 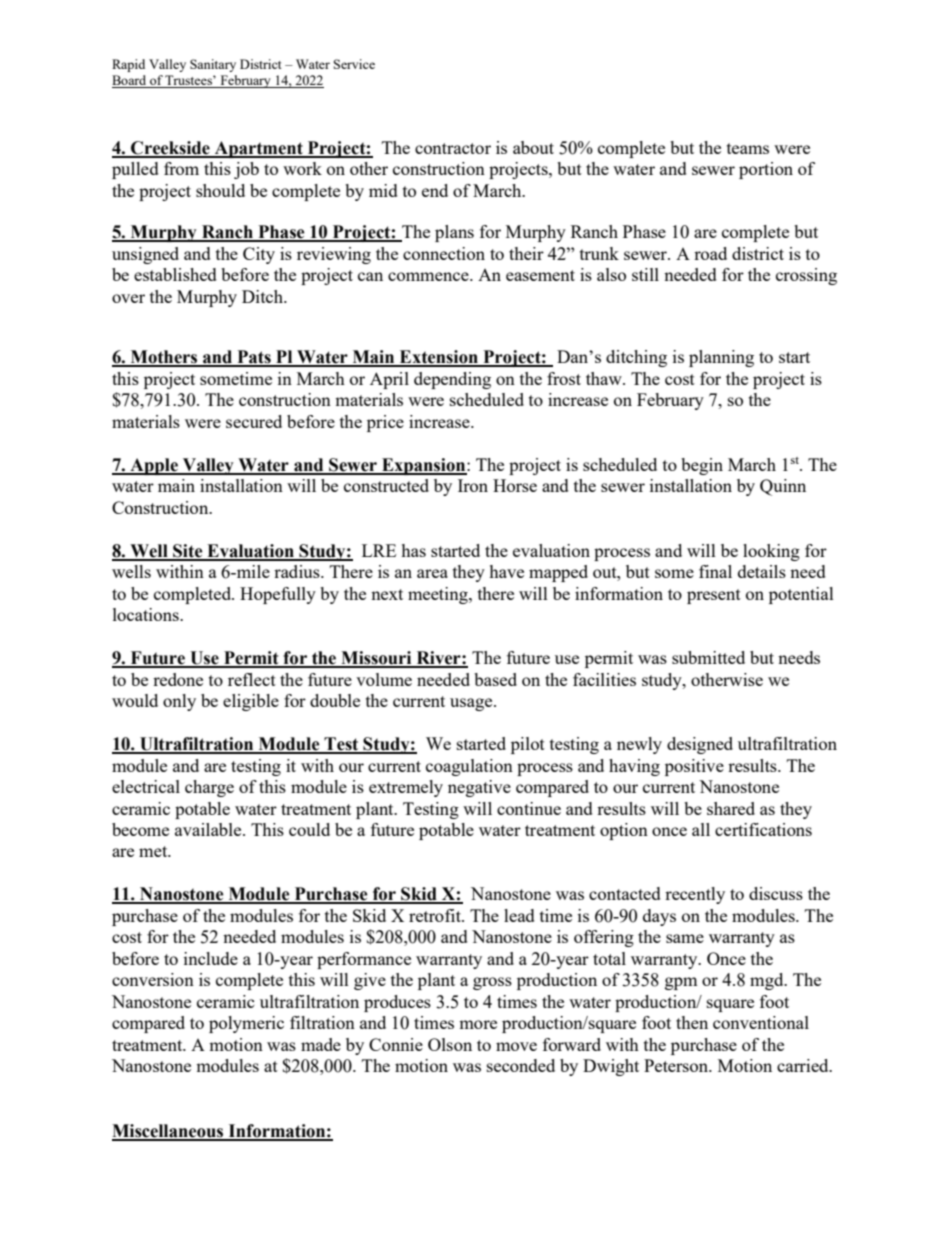 I want to click on area, so click(x=432, y=573).
